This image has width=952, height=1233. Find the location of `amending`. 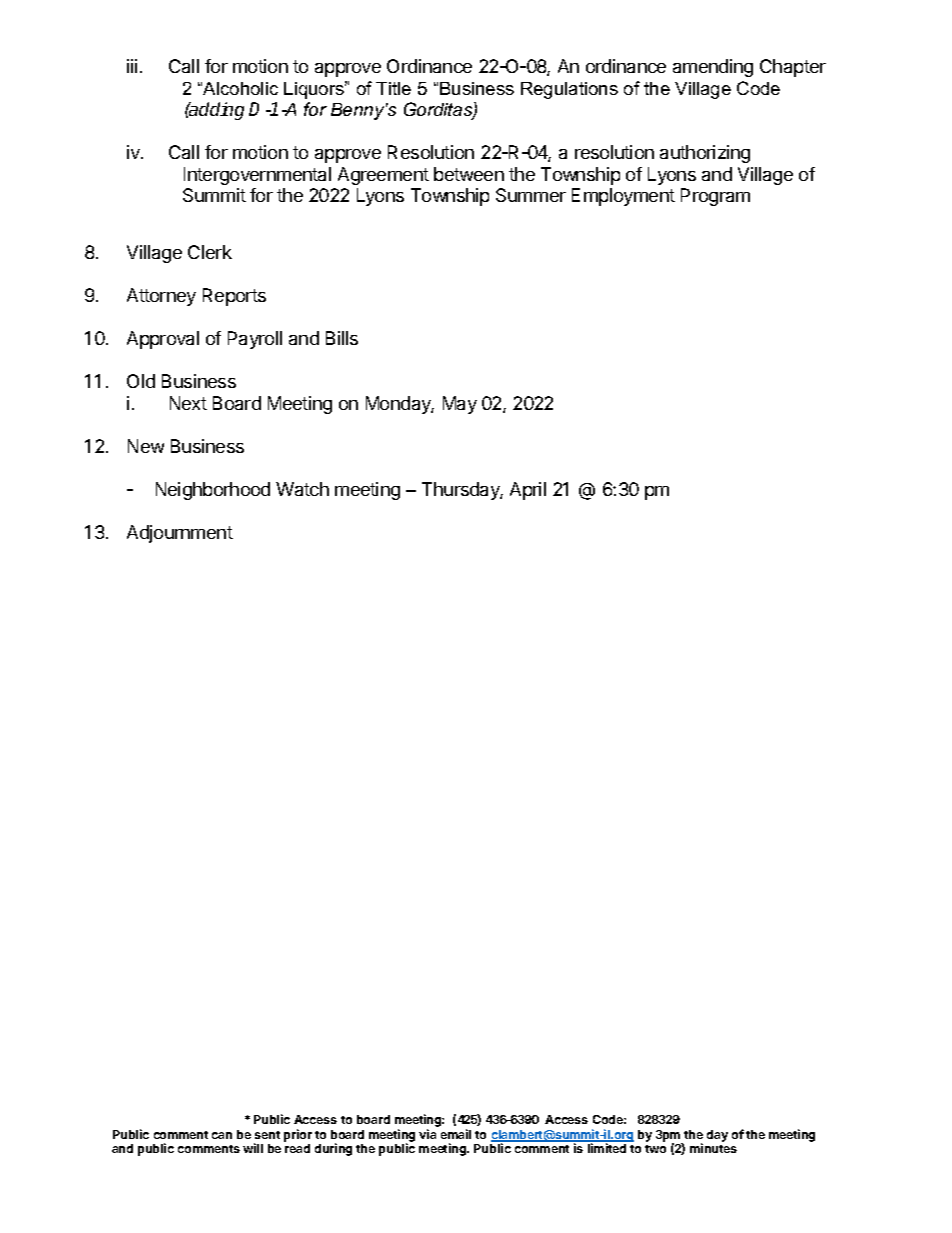

amending is located at coordinates (713, 68).
